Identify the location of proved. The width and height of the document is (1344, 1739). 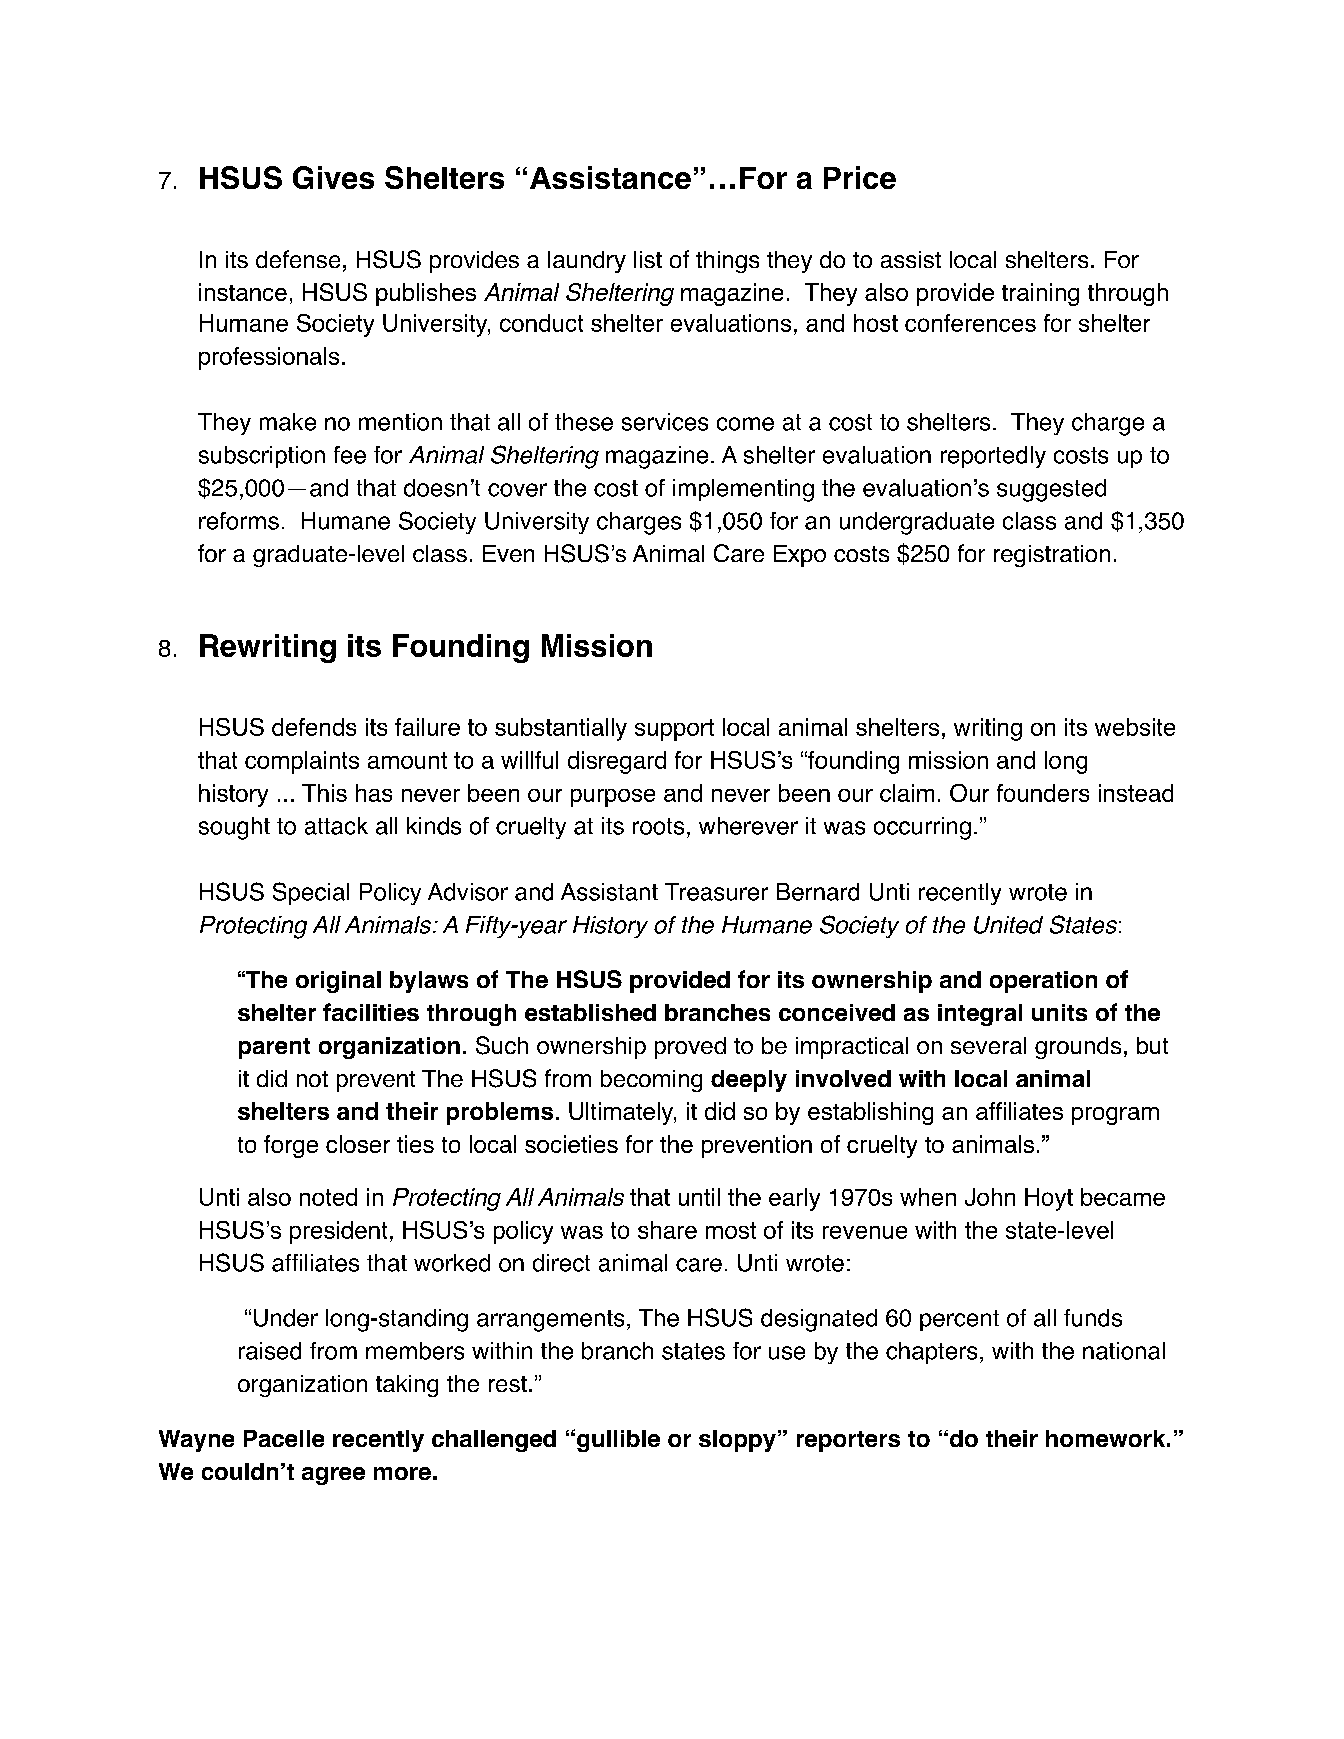
(690, 1048).
